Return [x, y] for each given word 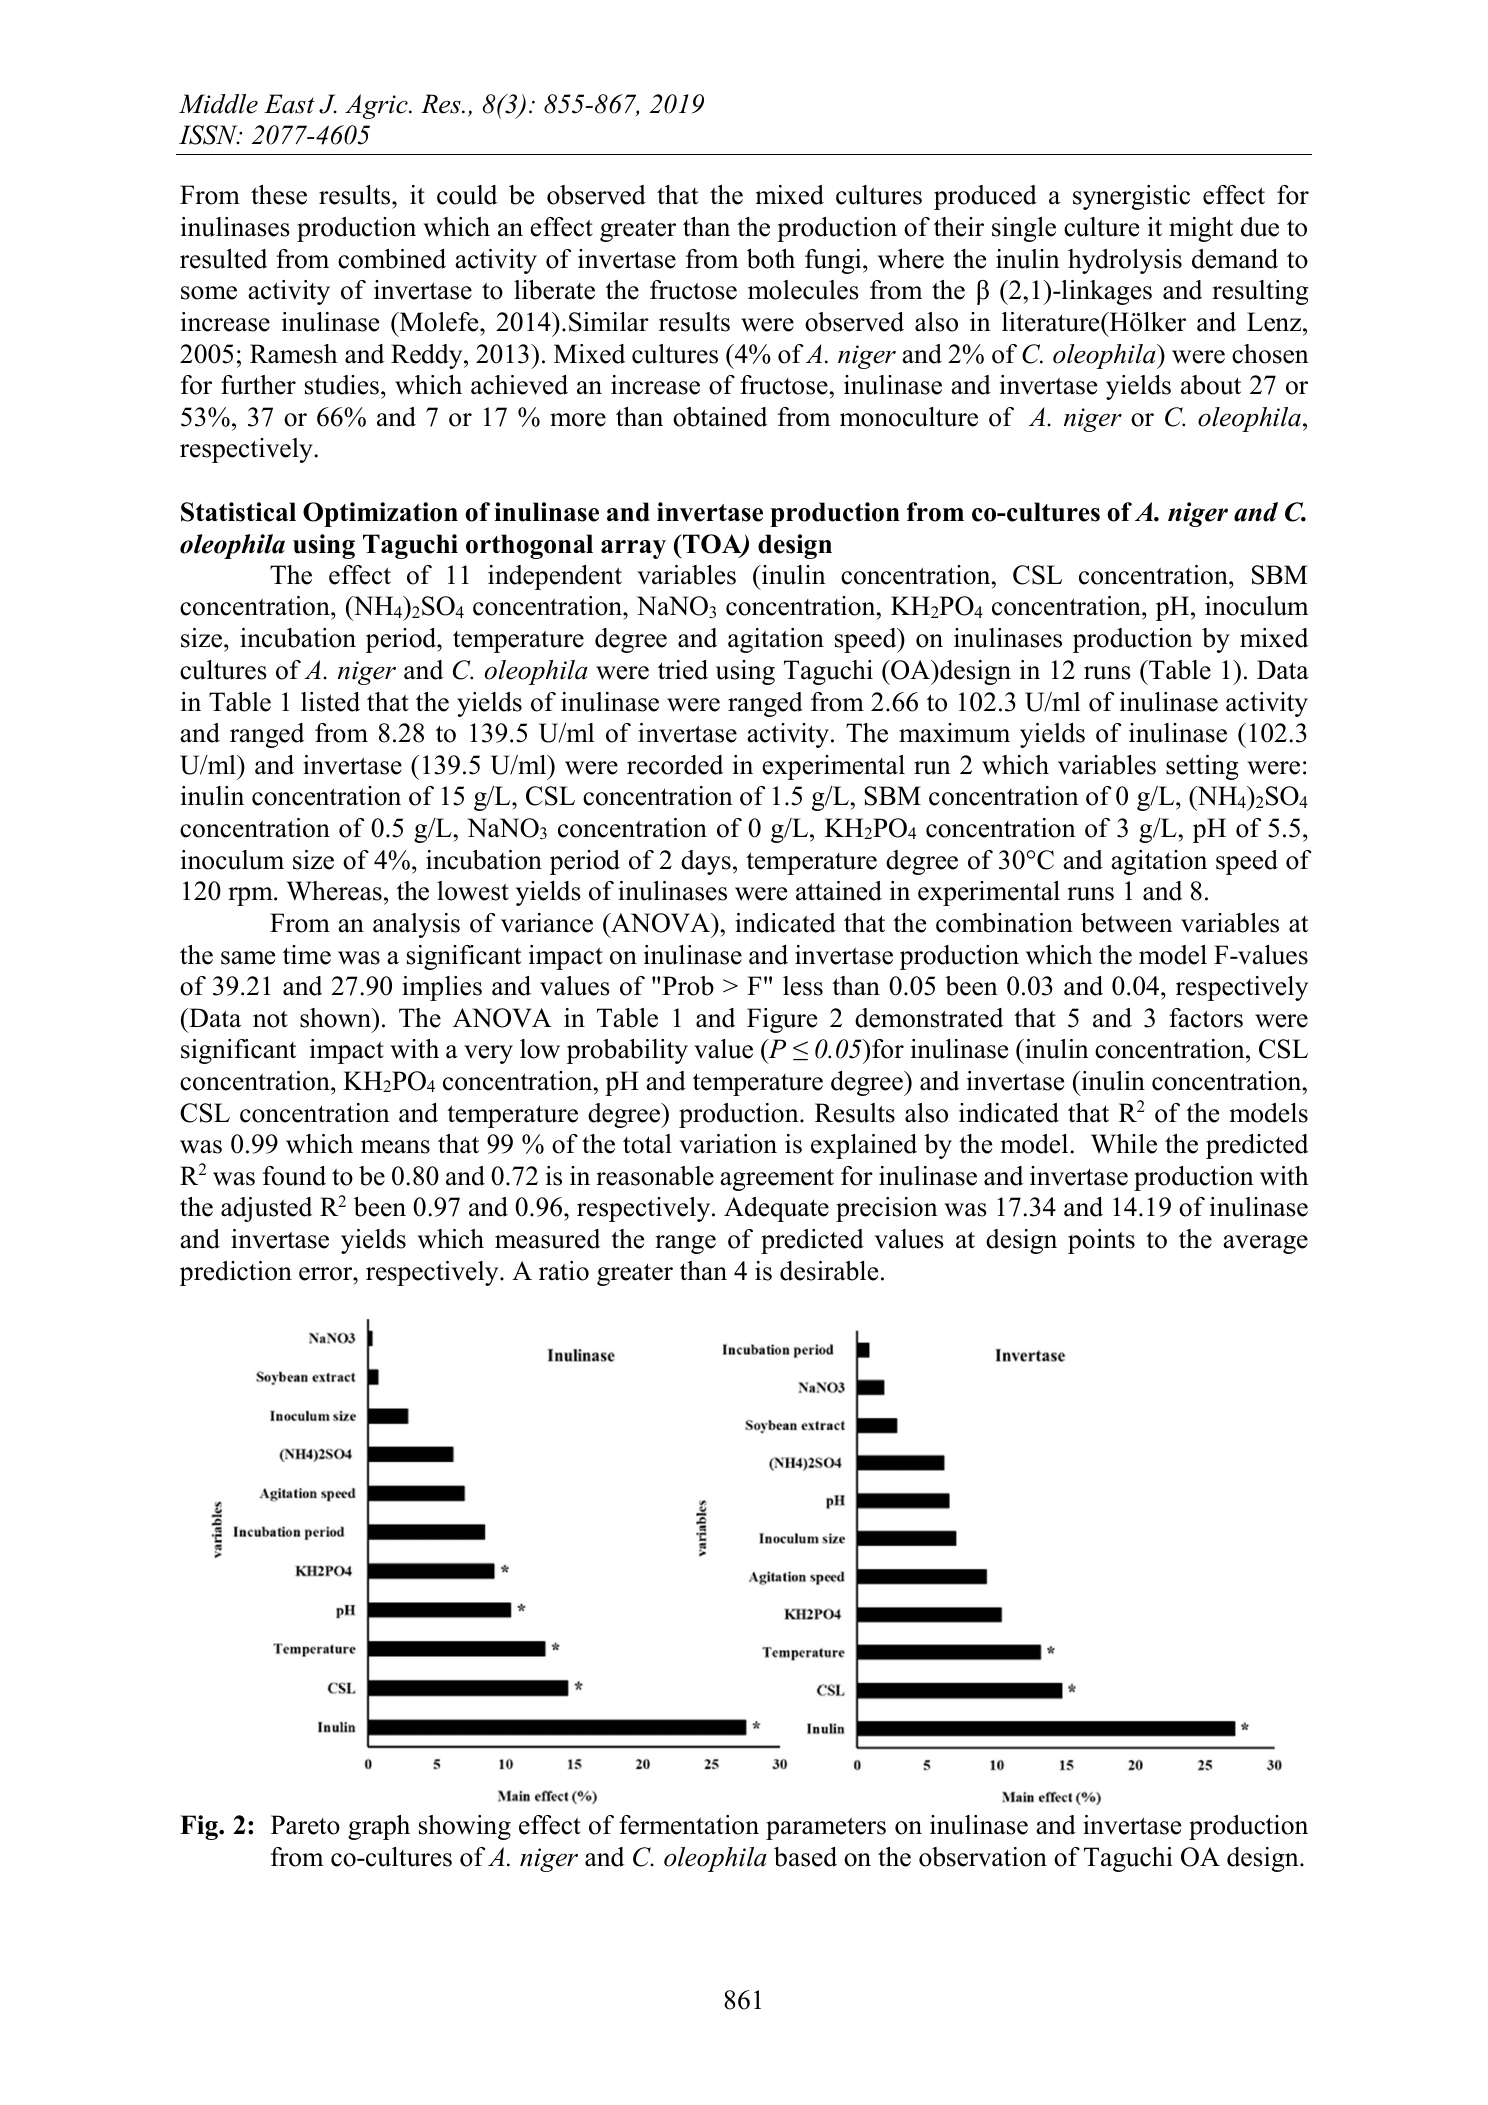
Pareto [305, 1825]
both [771, 259]
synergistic [1131, 197]
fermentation [689, 1825]
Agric [377, 106]
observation [983, 1857]
